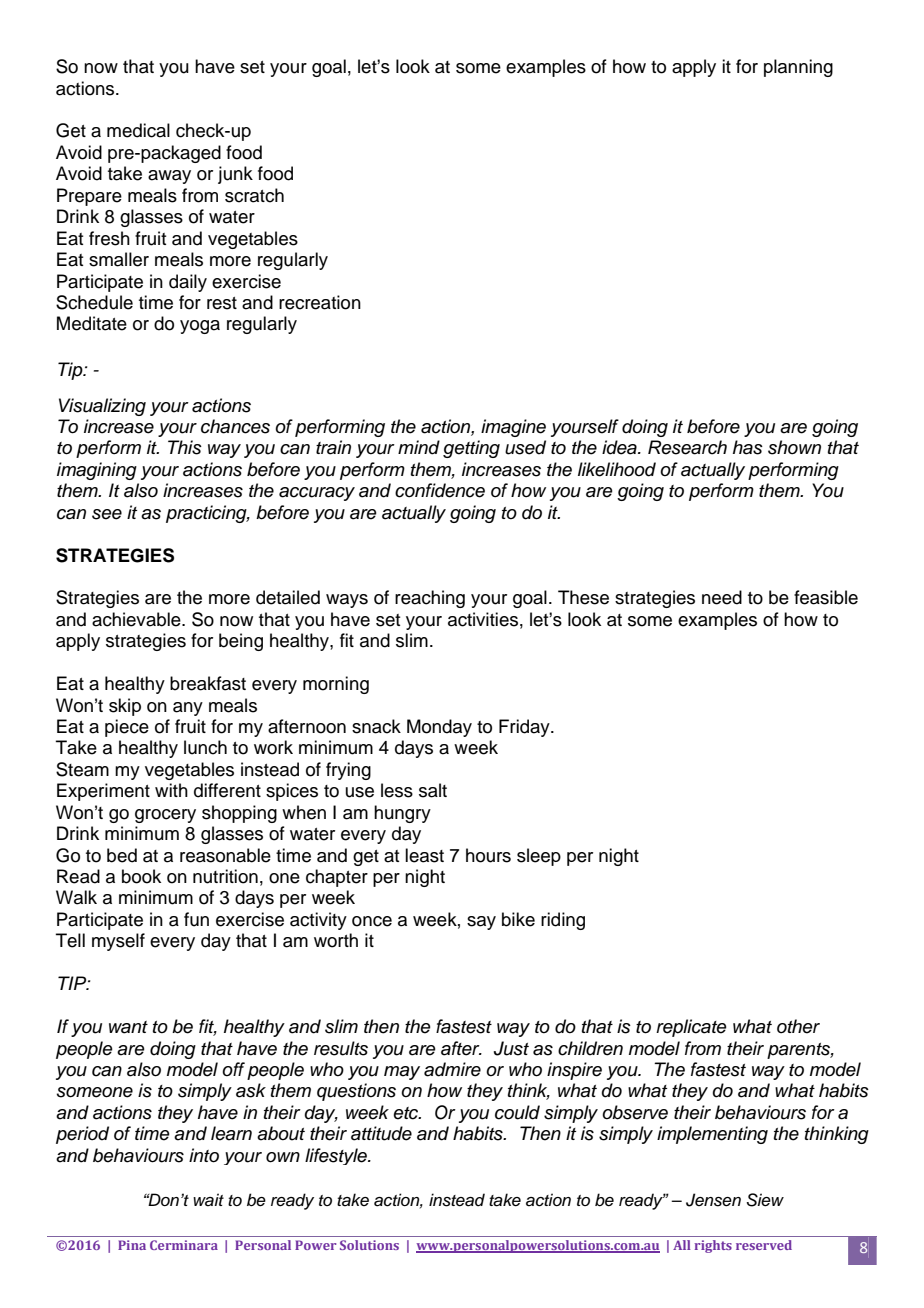  I want to click on scratch, so click(254, 195).
